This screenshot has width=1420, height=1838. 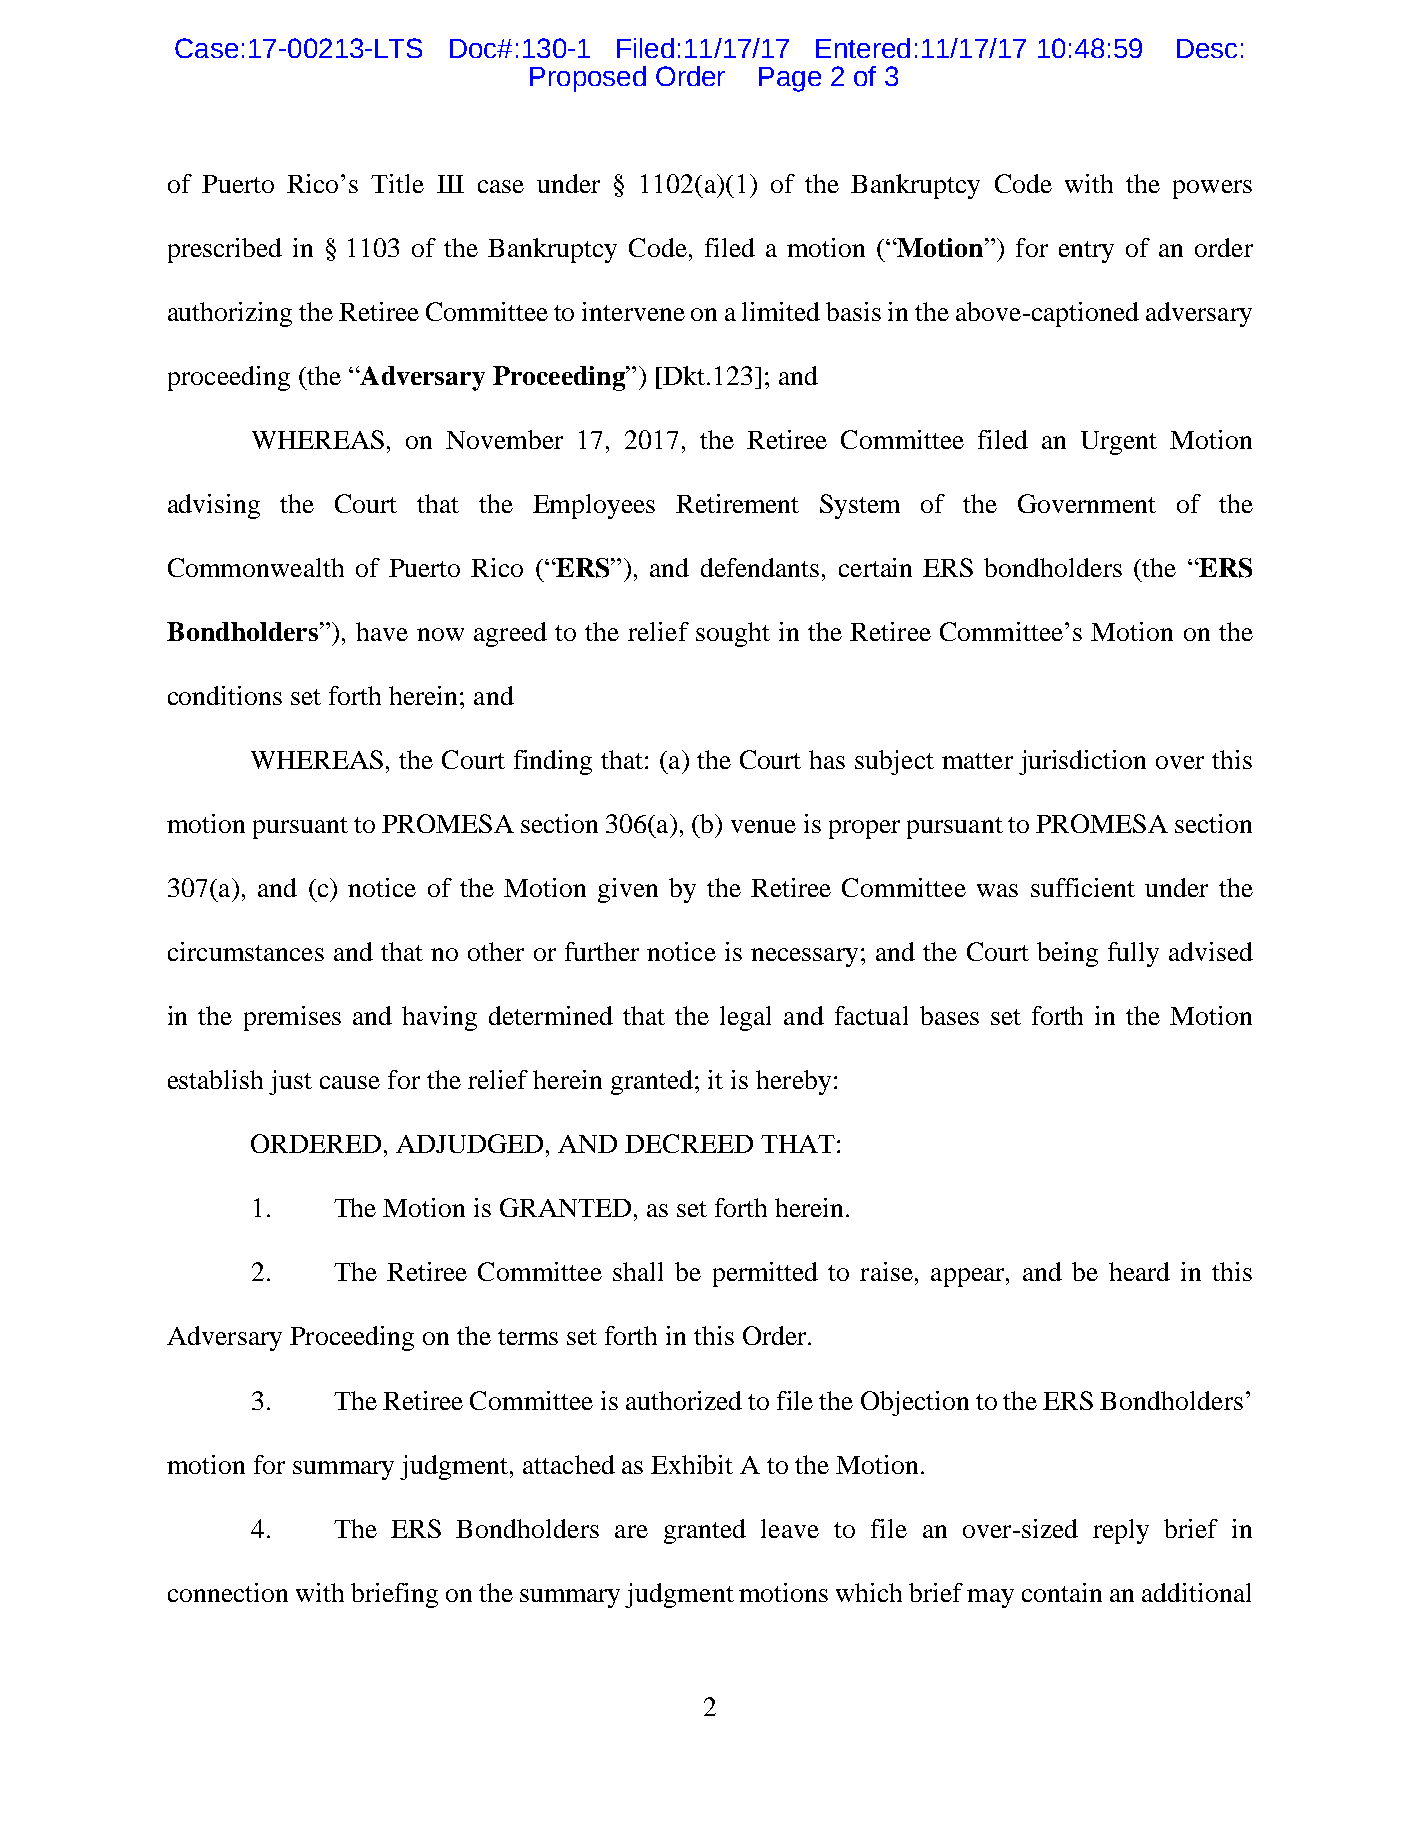 I want to click on Title, so click(x=397, y=183).
